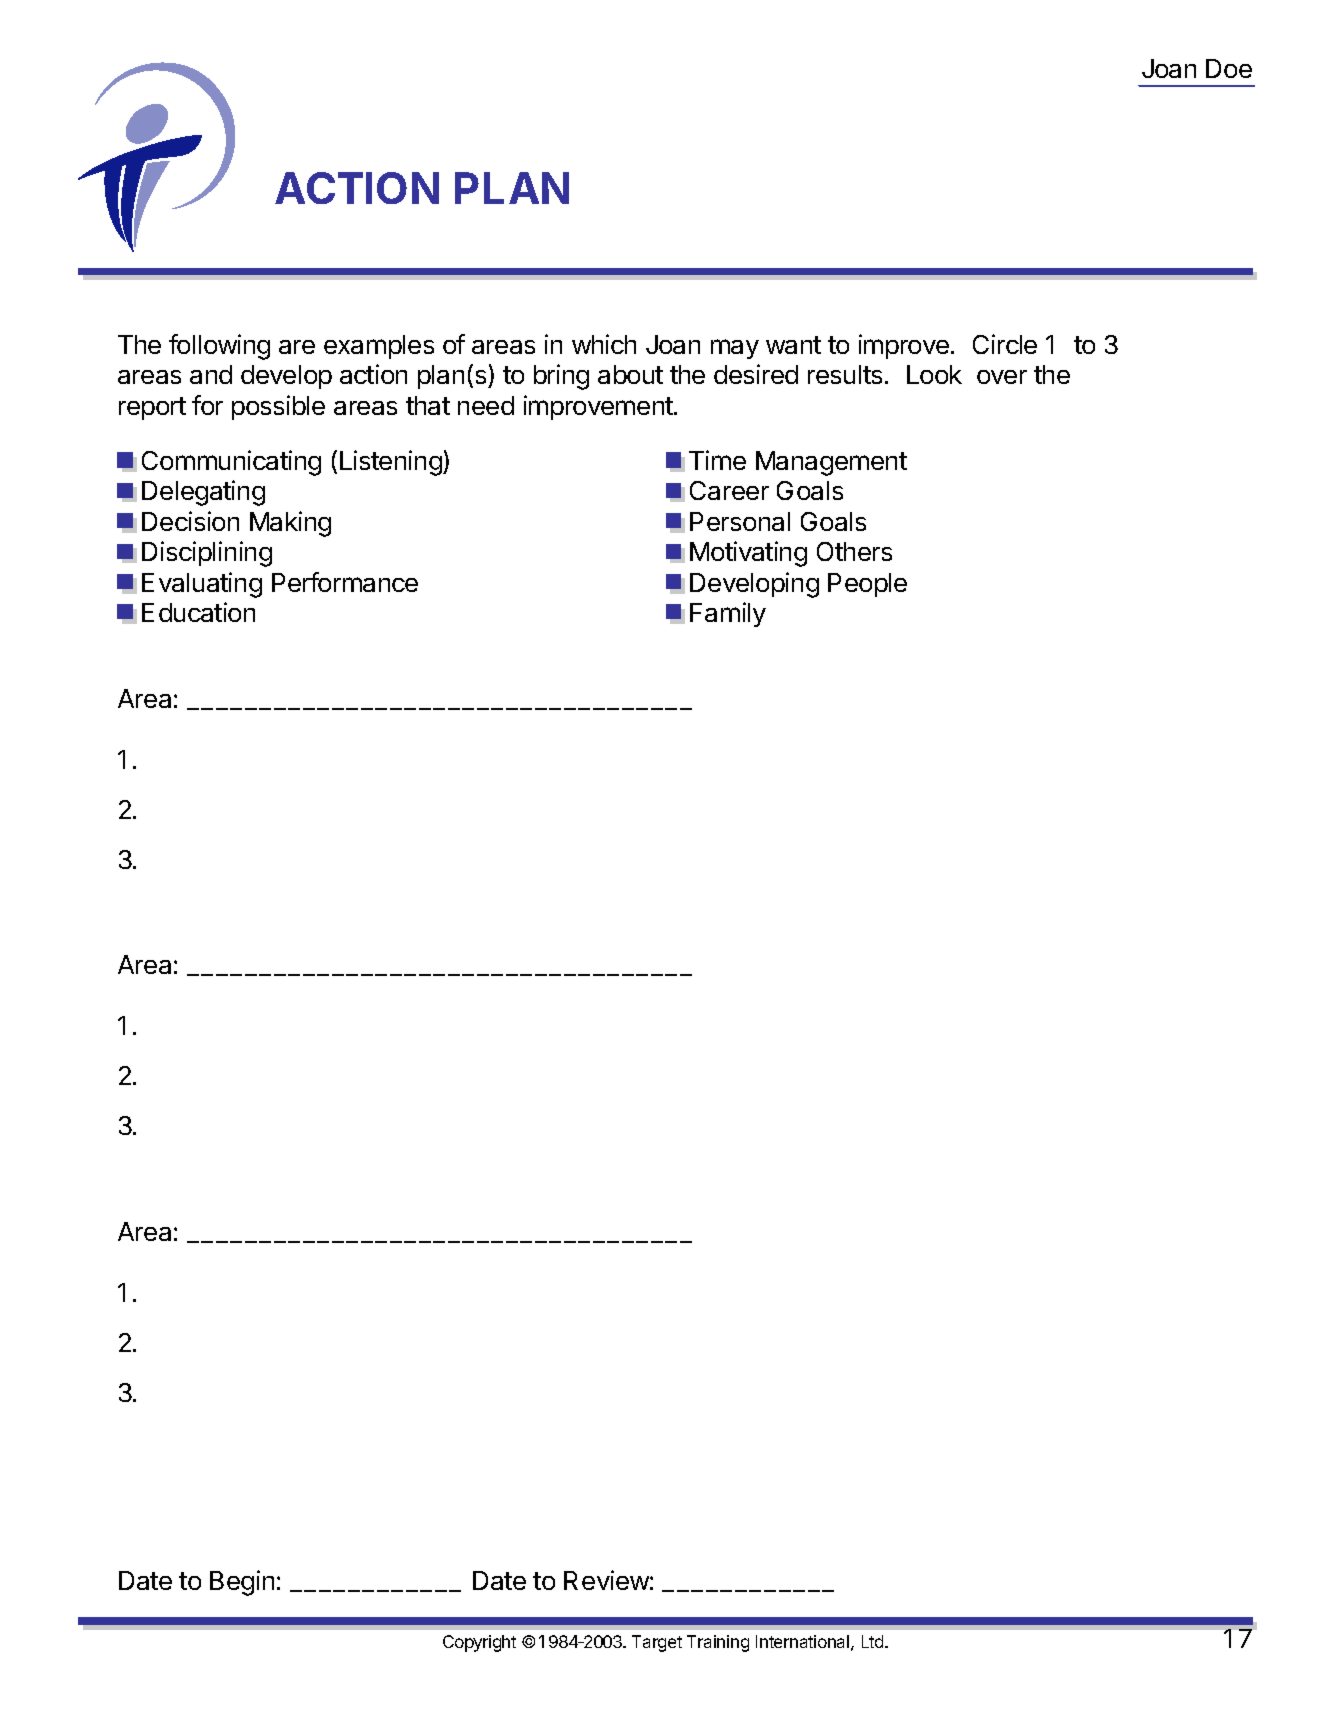 Image resolution: width=1331 pixels, height=1723 pixels. I want to click on may, so click(735, 349).
